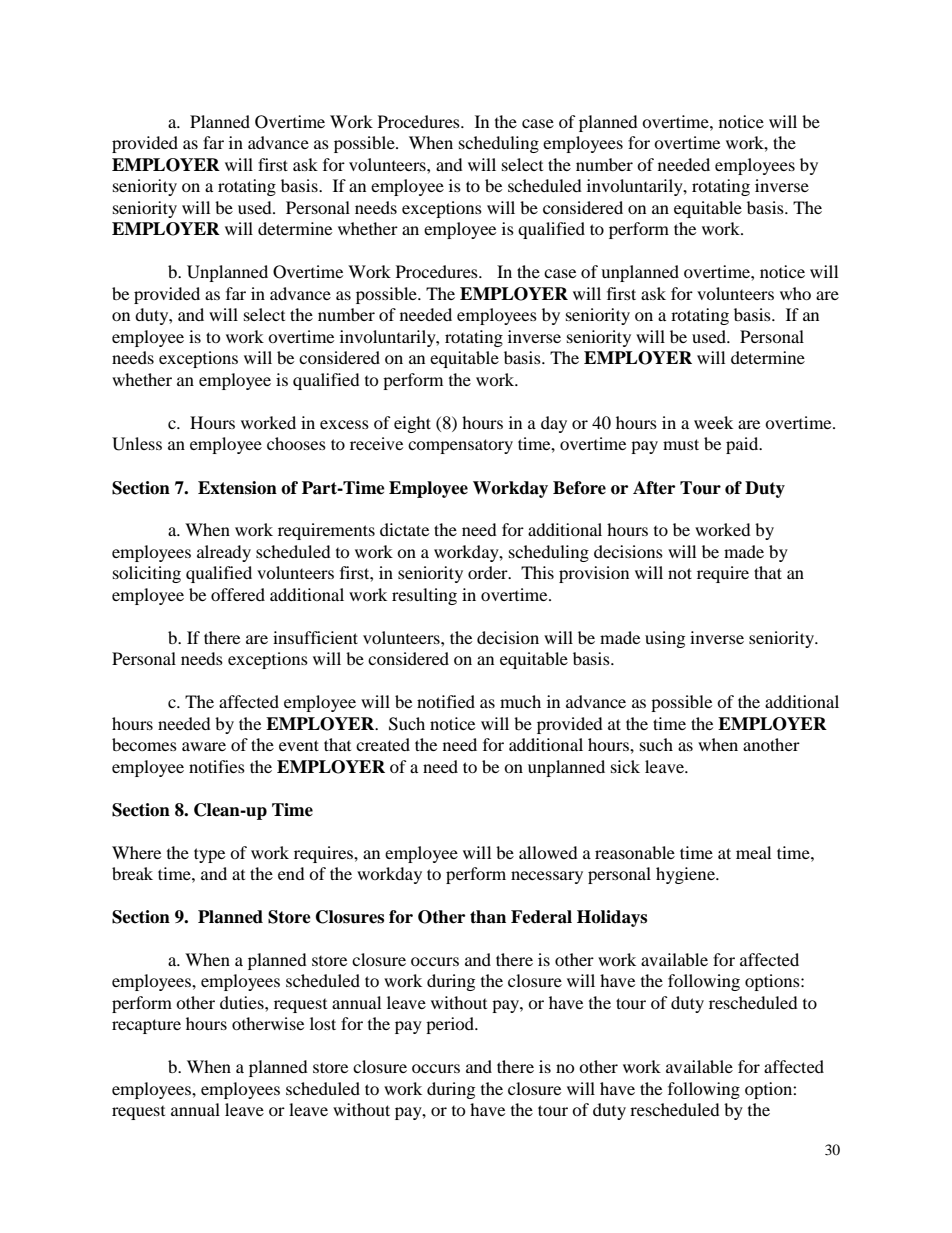 Image resolution: width=952 pixels, height=1233 pixels. Describe the element at coordinates (383, 744) in the document. I see `created` at that location.
